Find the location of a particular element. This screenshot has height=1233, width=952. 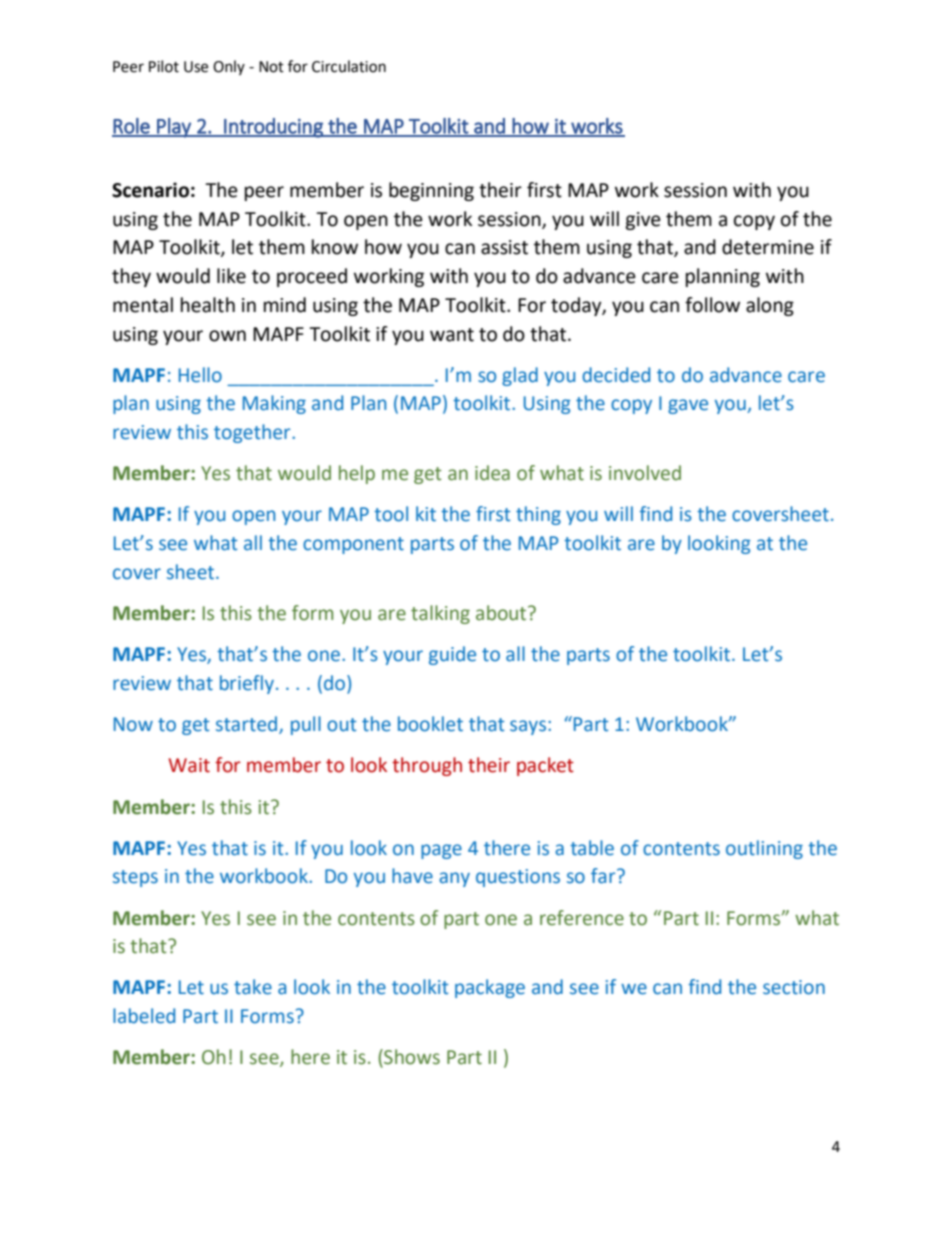

involved is located at coordinates (645, 473).
